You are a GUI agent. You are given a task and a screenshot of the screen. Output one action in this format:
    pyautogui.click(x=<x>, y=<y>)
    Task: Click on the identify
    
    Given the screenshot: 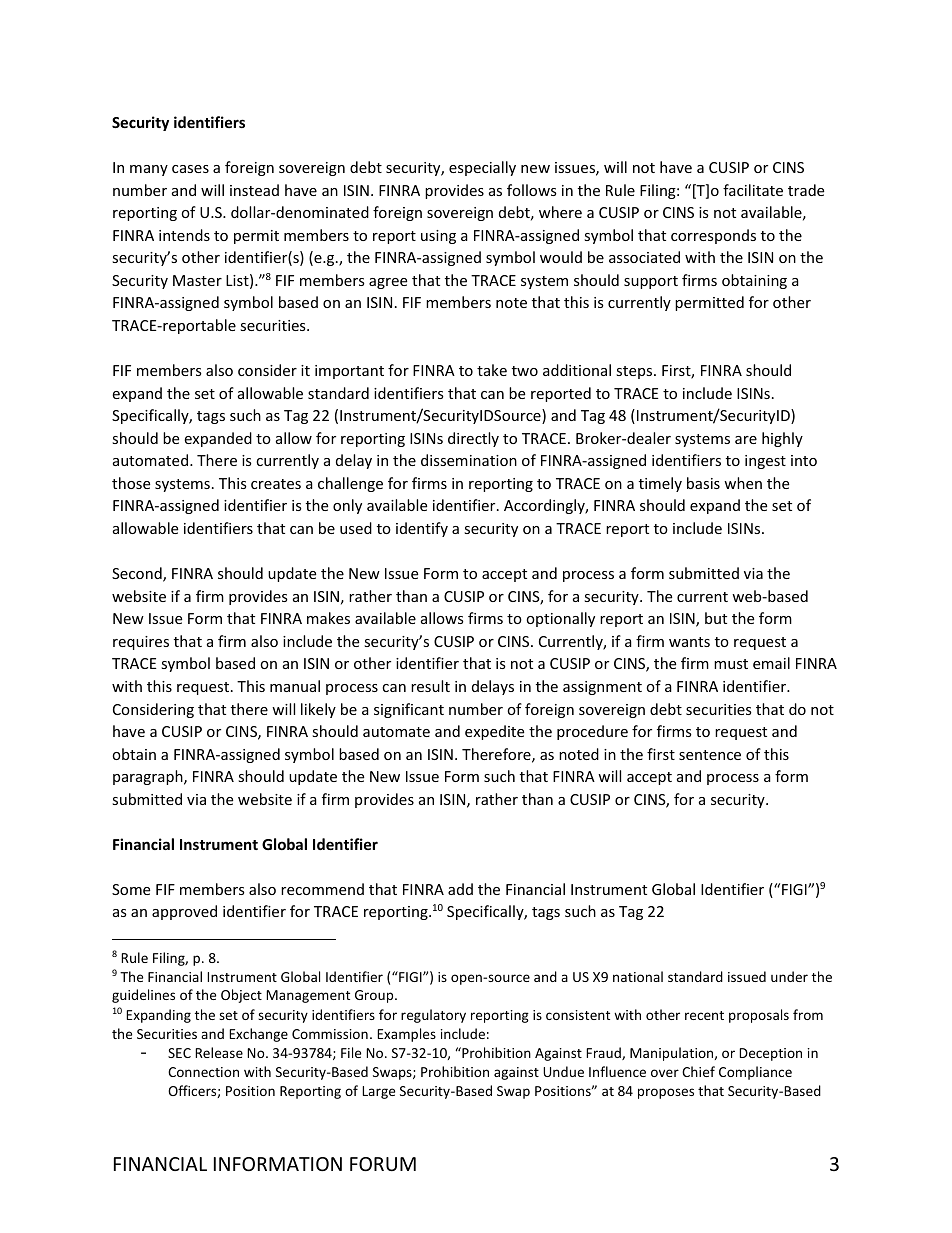 What is the action you would take?
    pyautogui.click(x=422, y=529)
